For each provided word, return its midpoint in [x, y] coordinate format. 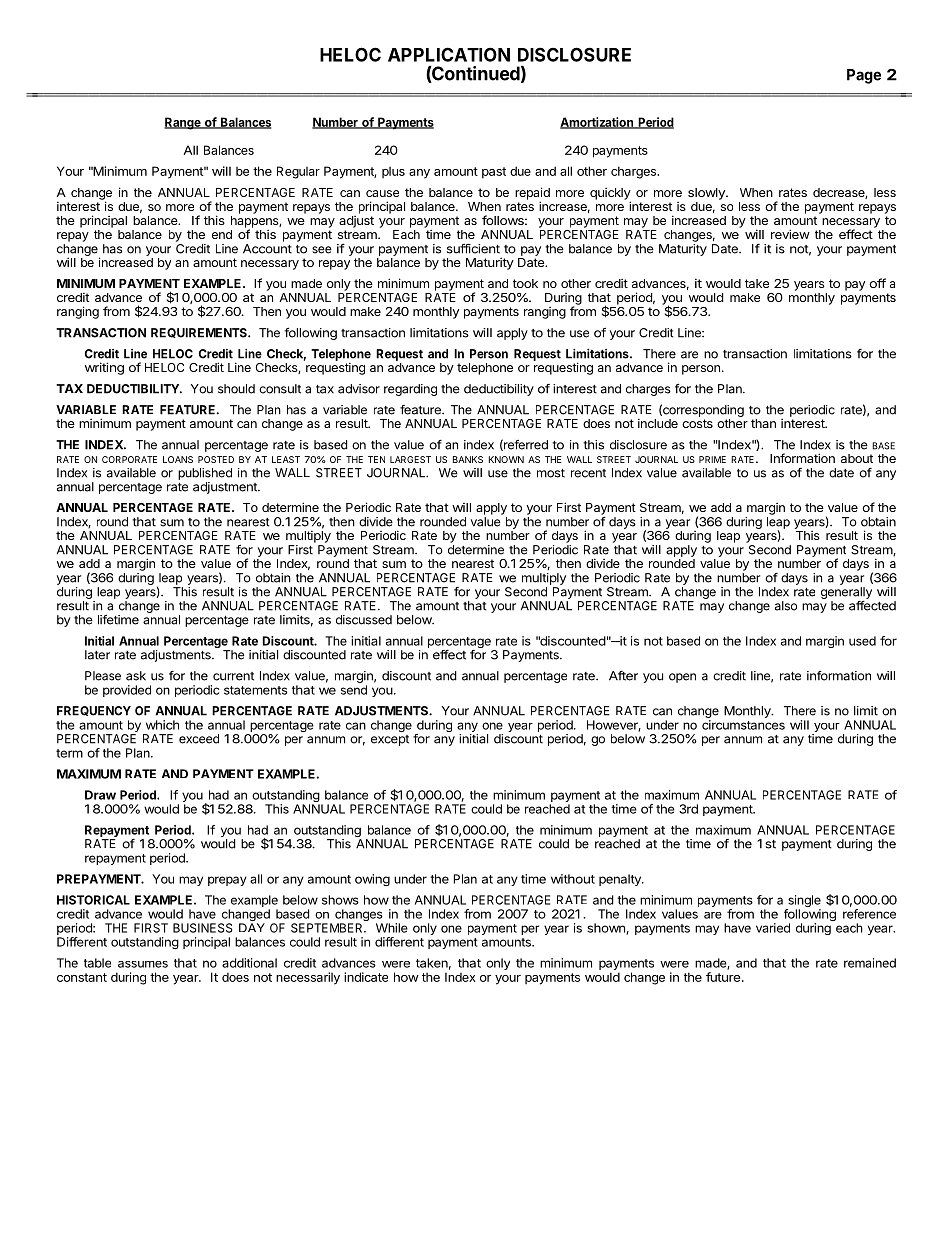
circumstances [743, 725]
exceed [199, 739]
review [790, 234]
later [97, 655]
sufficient [473, 249]
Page [864, 76]
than [763, 423]
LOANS [178, 459]
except [390, 740]
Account [267, 249]
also [786, 606]
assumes [143, 964]
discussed [364, 620]
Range [183, 123]
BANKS [468, 459]
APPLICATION [449, 54]
